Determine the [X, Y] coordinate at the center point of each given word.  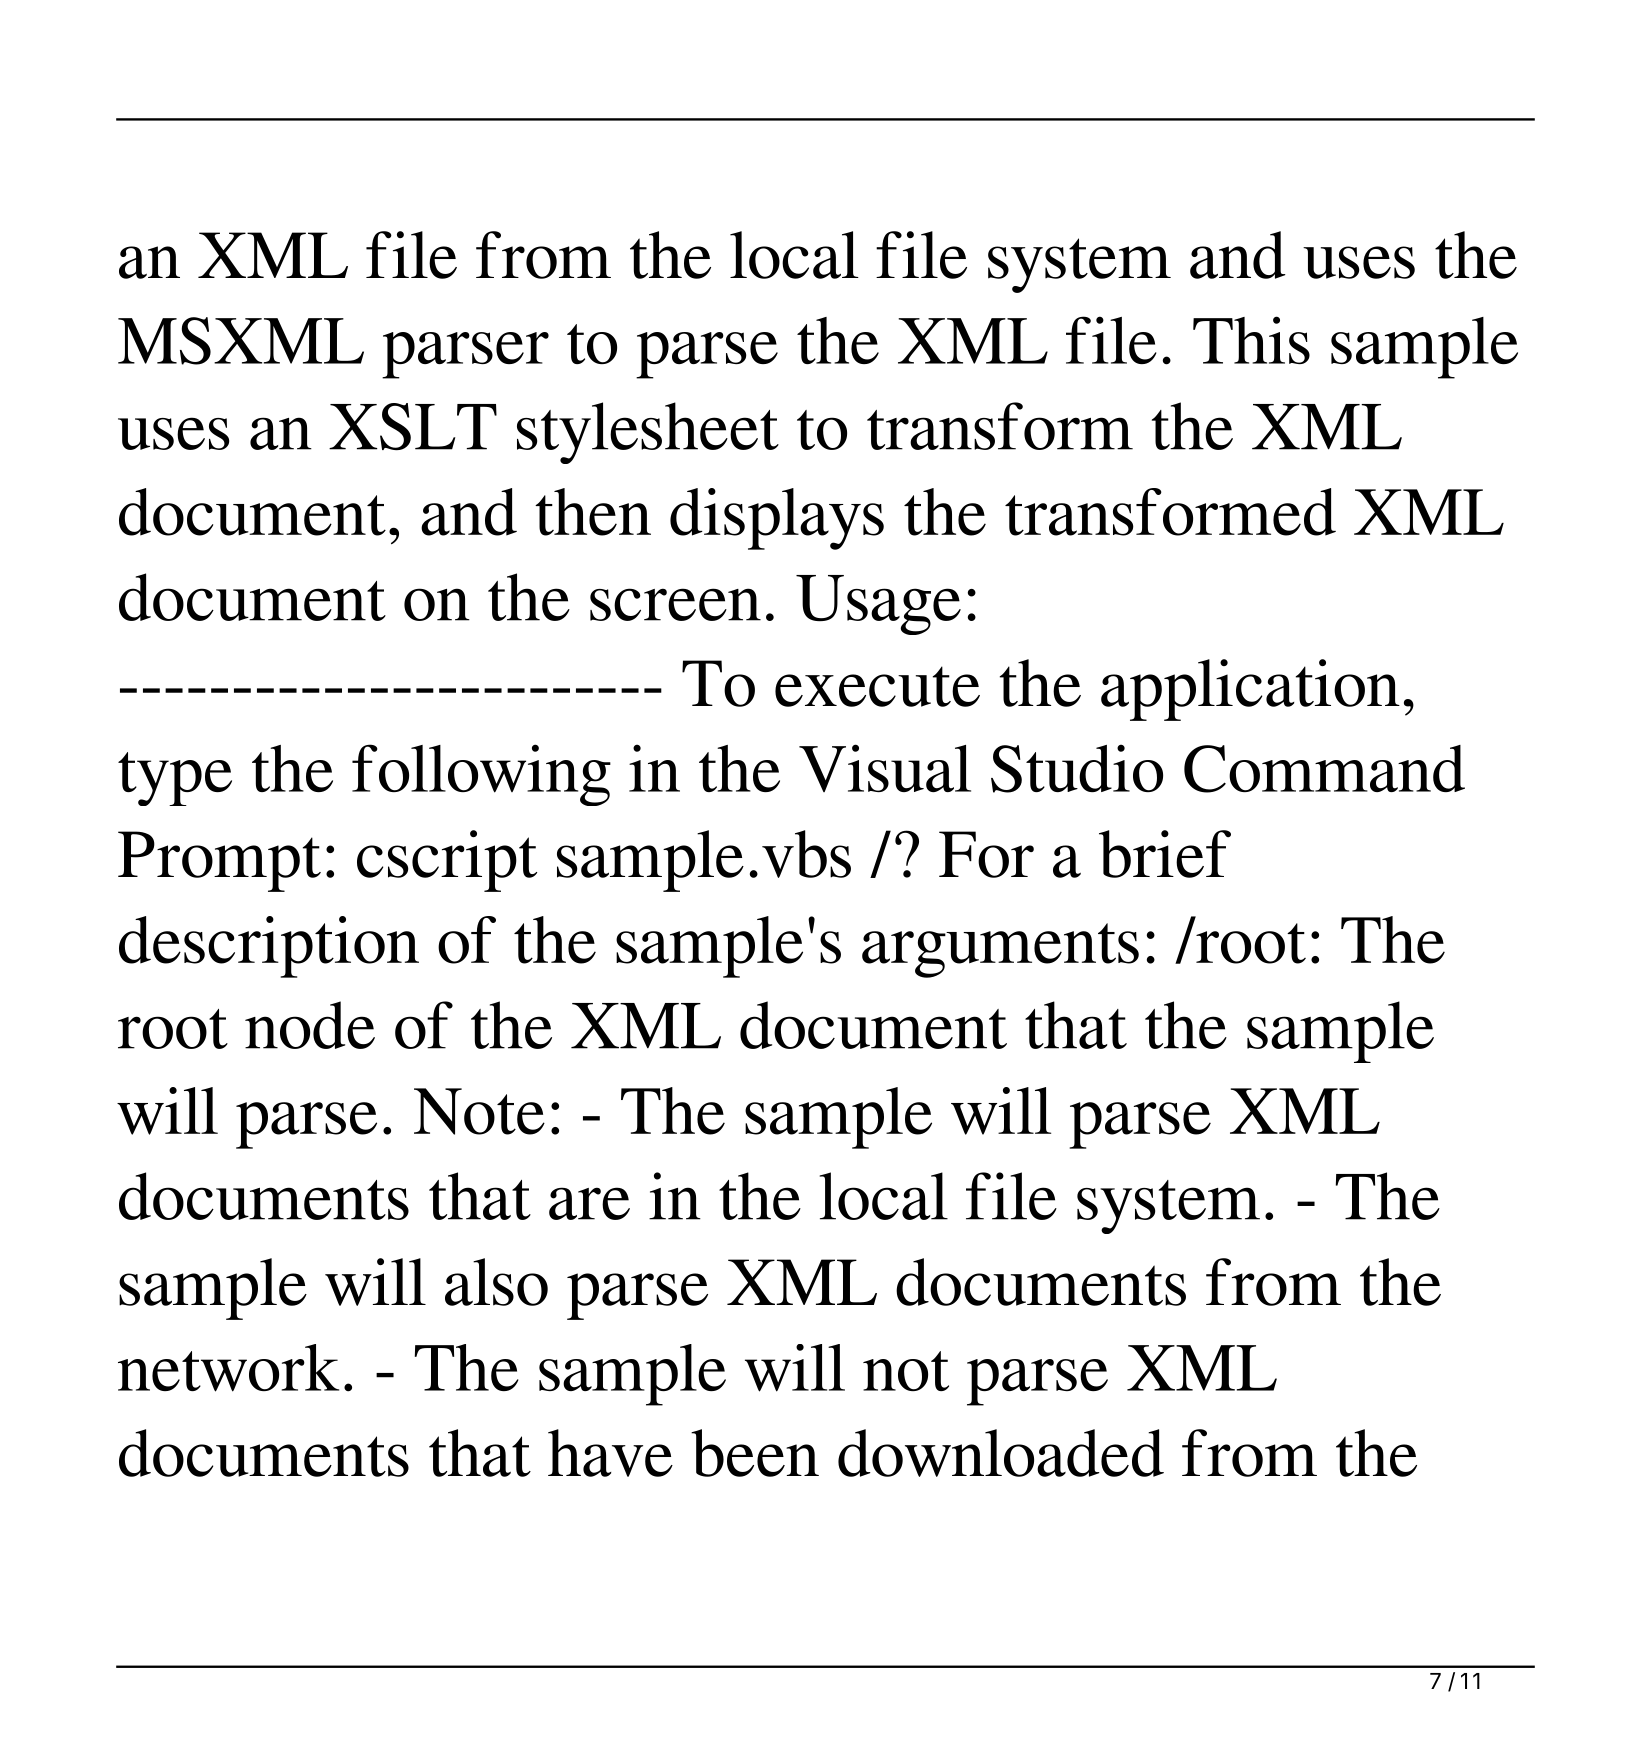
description [269, 947]
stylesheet [648, 433]
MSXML [241, 341]
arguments [1000, 950]
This [1251, 340]
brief [1165, 854]
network [228, 1368]
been [755, 1453]
